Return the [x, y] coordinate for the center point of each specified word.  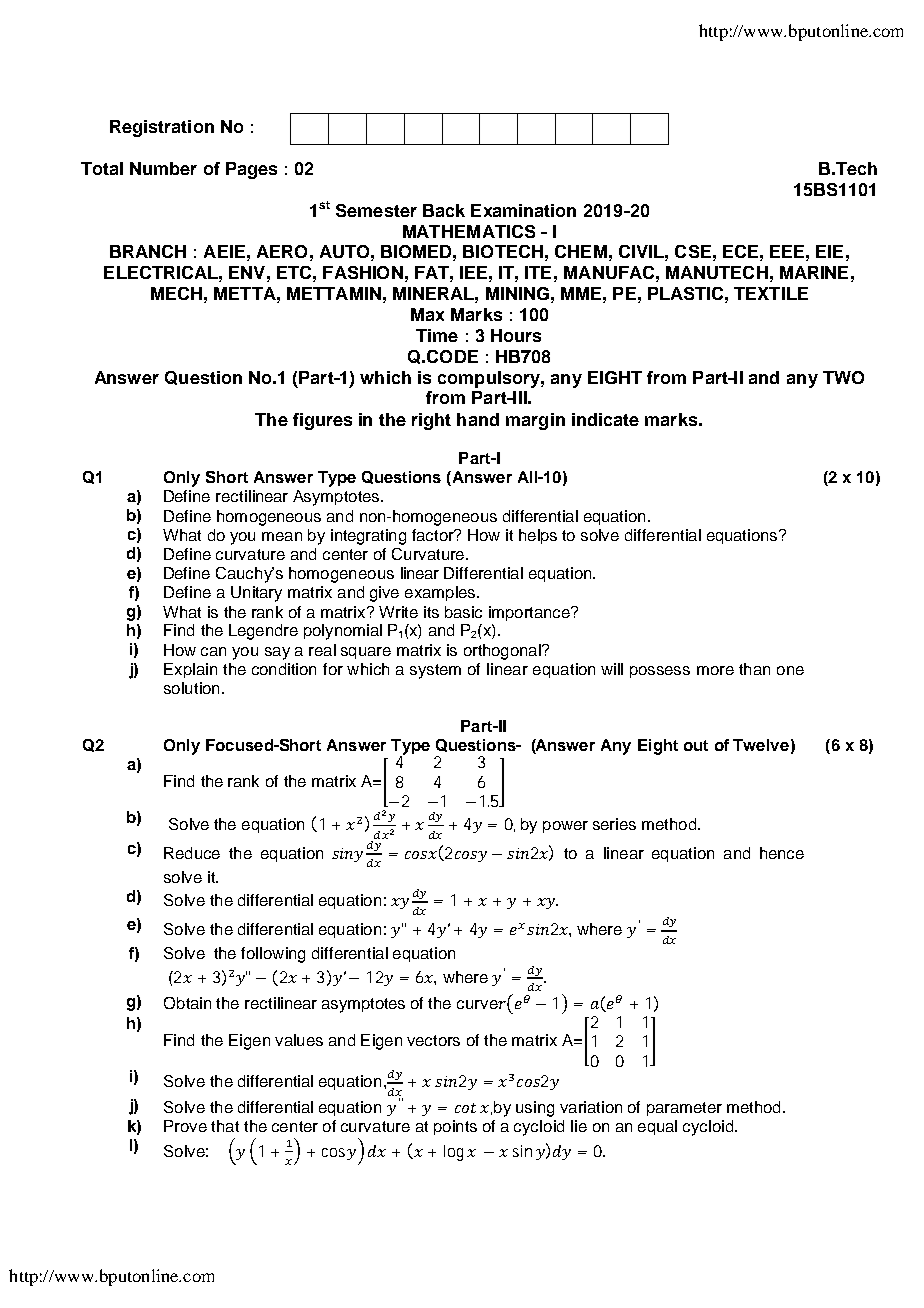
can [213, 651]
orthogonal [503, 652]
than [754, 669]
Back [444, 210]
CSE [693, 251]
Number [163, 168]
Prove [185, 1126]
